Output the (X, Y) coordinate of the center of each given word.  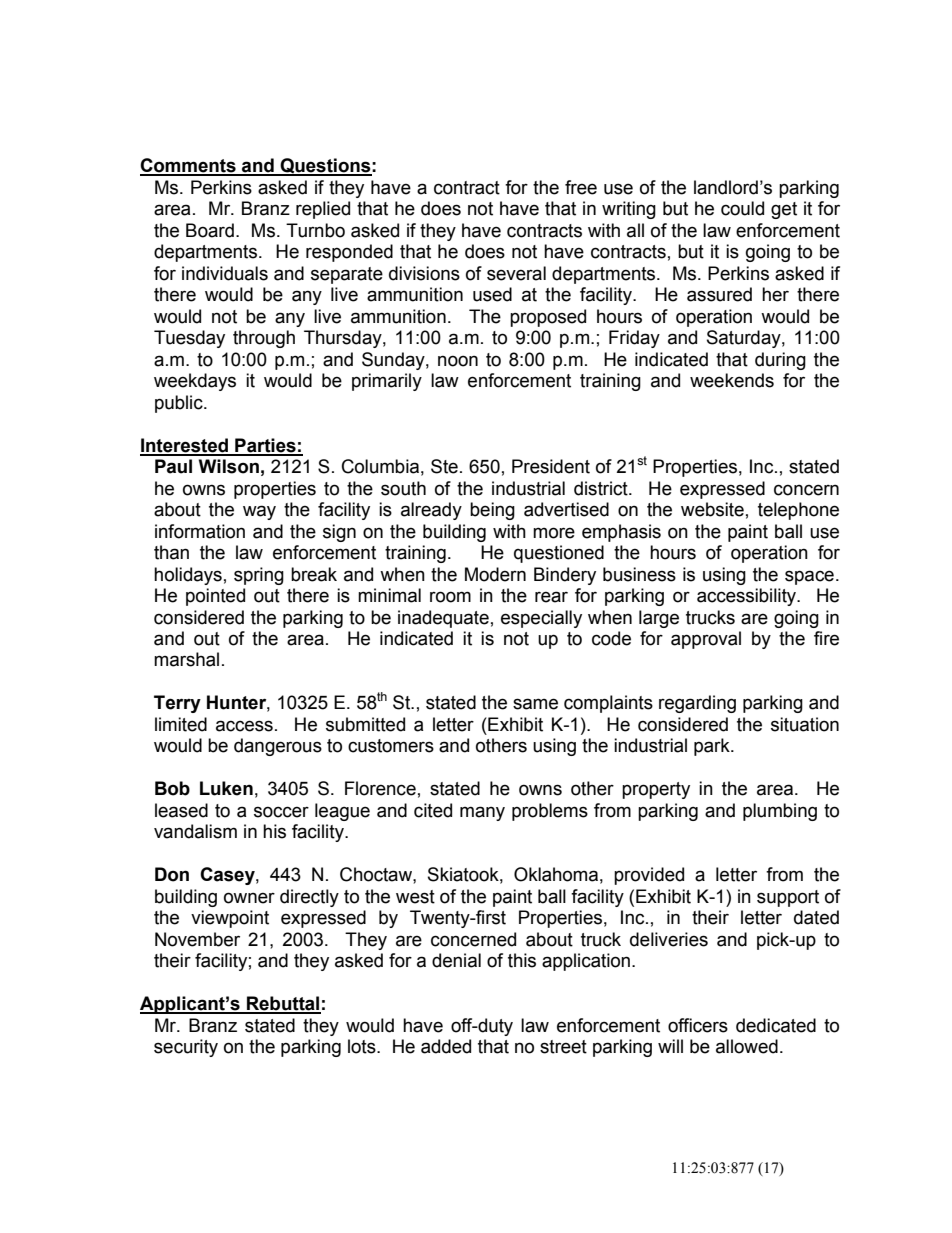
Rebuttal (283, 1004)
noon (458, 361)
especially (541, 619)
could (742, 208)
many (482, 813)
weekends (732, 380)
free (581, 187)
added (446, 1046)
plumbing (780, 812)
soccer (281, 812)
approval (706, 640)
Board (210, 230)
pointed (215, 597)
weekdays (195, 382)
